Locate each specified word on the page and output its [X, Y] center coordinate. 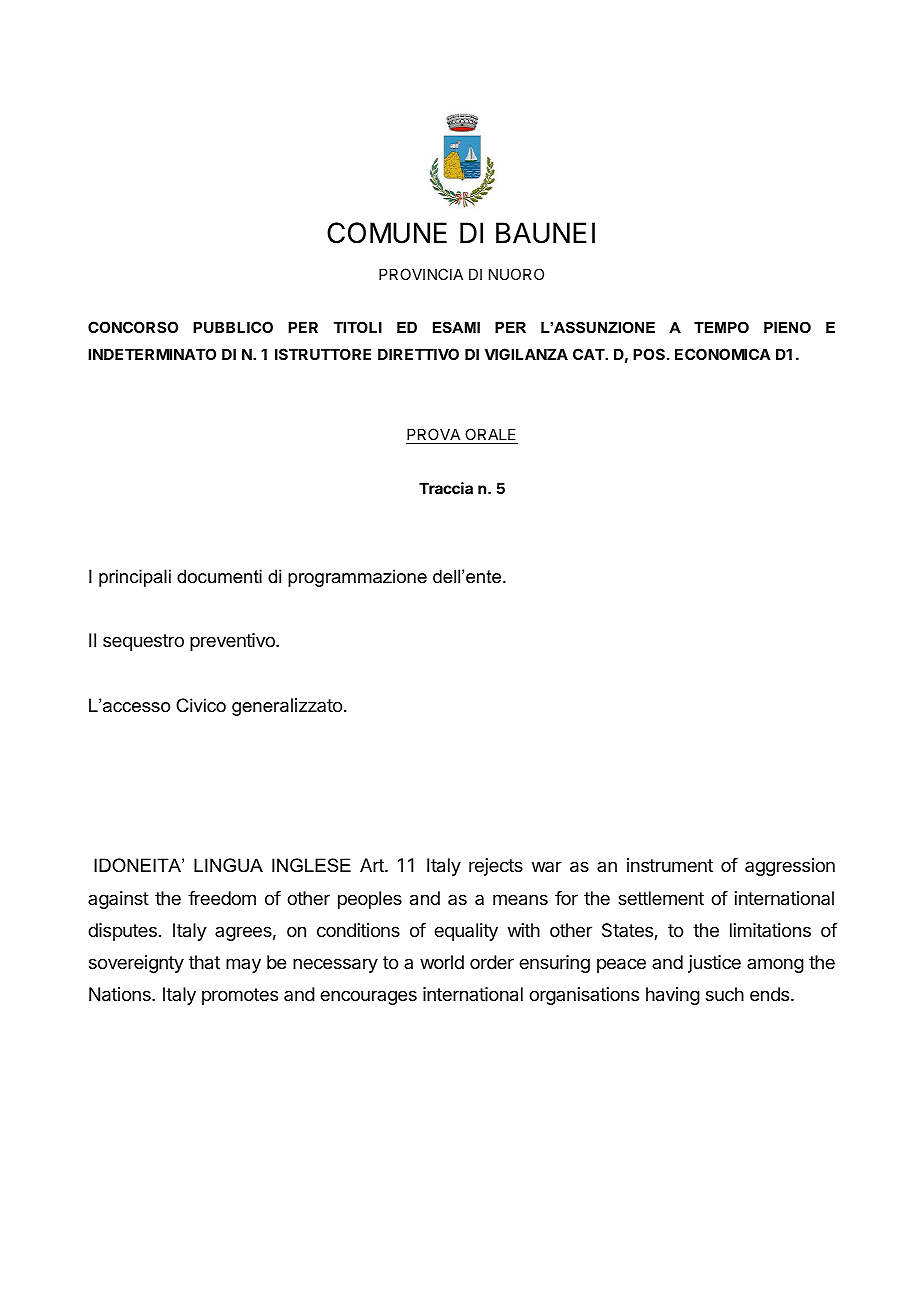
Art [373, 865]
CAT [589, 354]
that [204, 962]
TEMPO [721, 327]
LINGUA [228, 865]
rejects [496, 867]
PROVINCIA [421, 274]
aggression [790, 867]
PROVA [434, 436]
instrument [670, 865]
